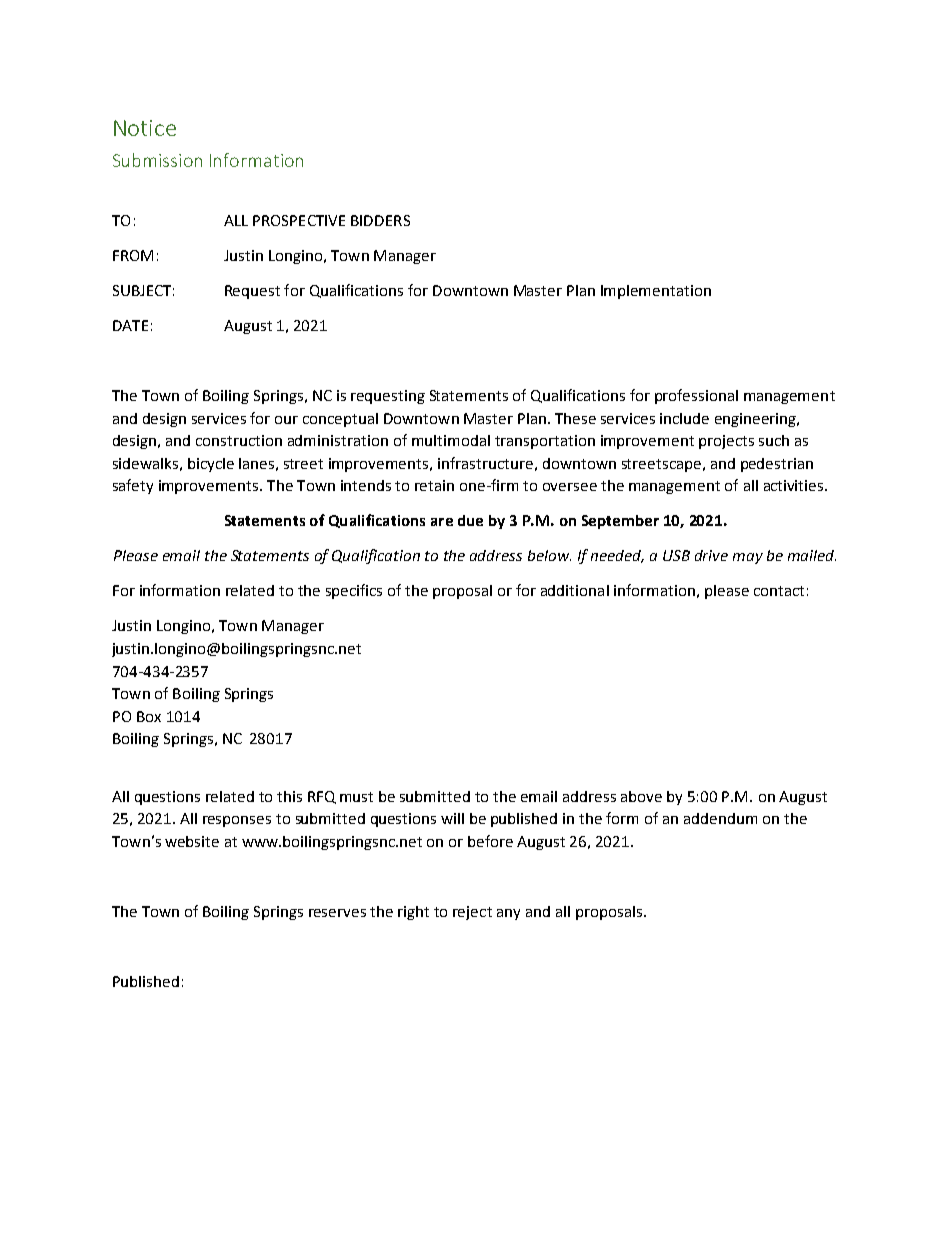  I want to click on DATE, so click(130, 325).
